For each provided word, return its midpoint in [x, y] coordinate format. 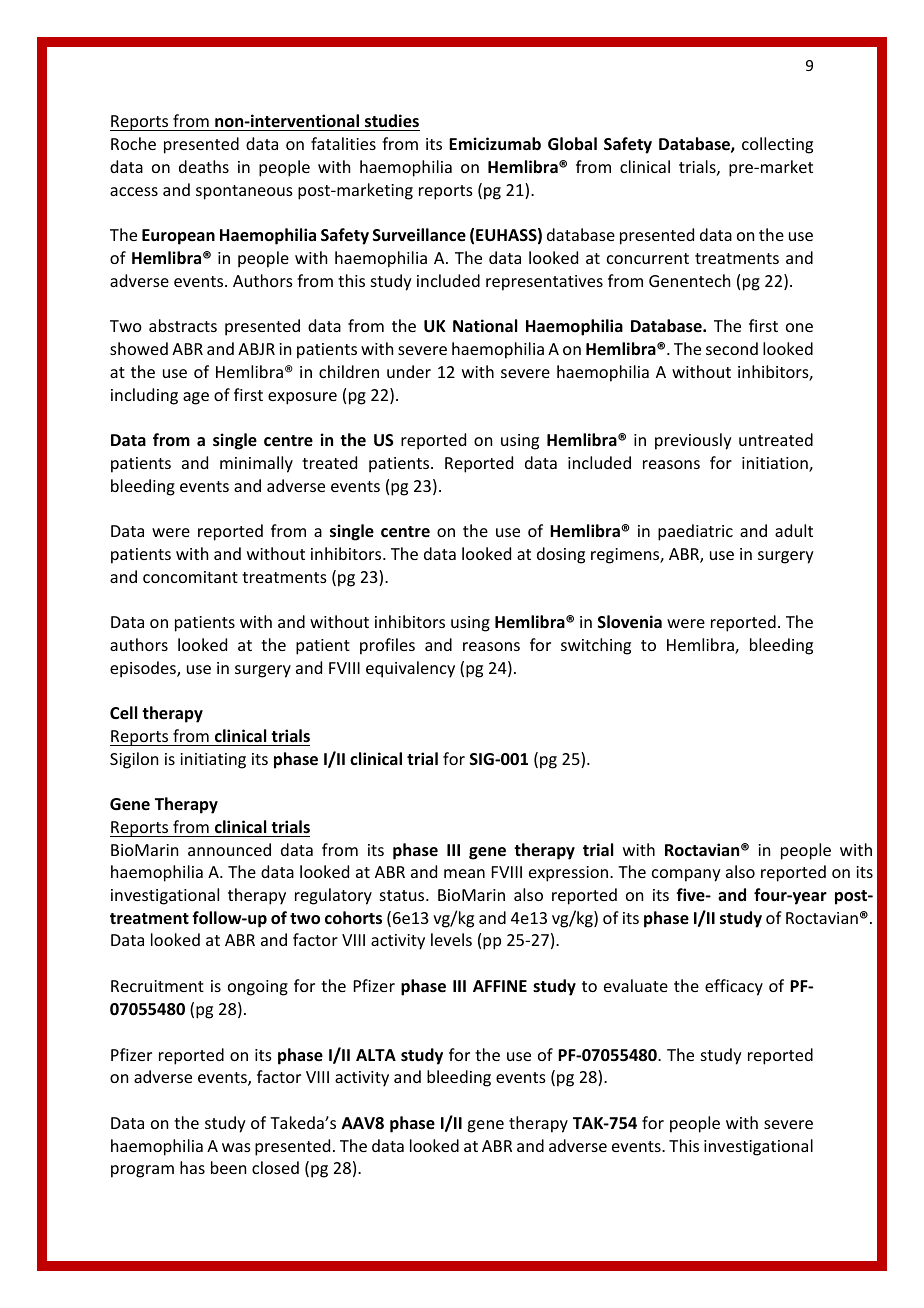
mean [464, 873]
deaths [204, 166]
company [686, 875]
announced [229, 849]
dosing [561, 555]
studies [391, 122]
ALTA [376, 1055]
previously [693, 441]
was [236, 1147]
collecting [777, 145]
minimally [256, 464]
